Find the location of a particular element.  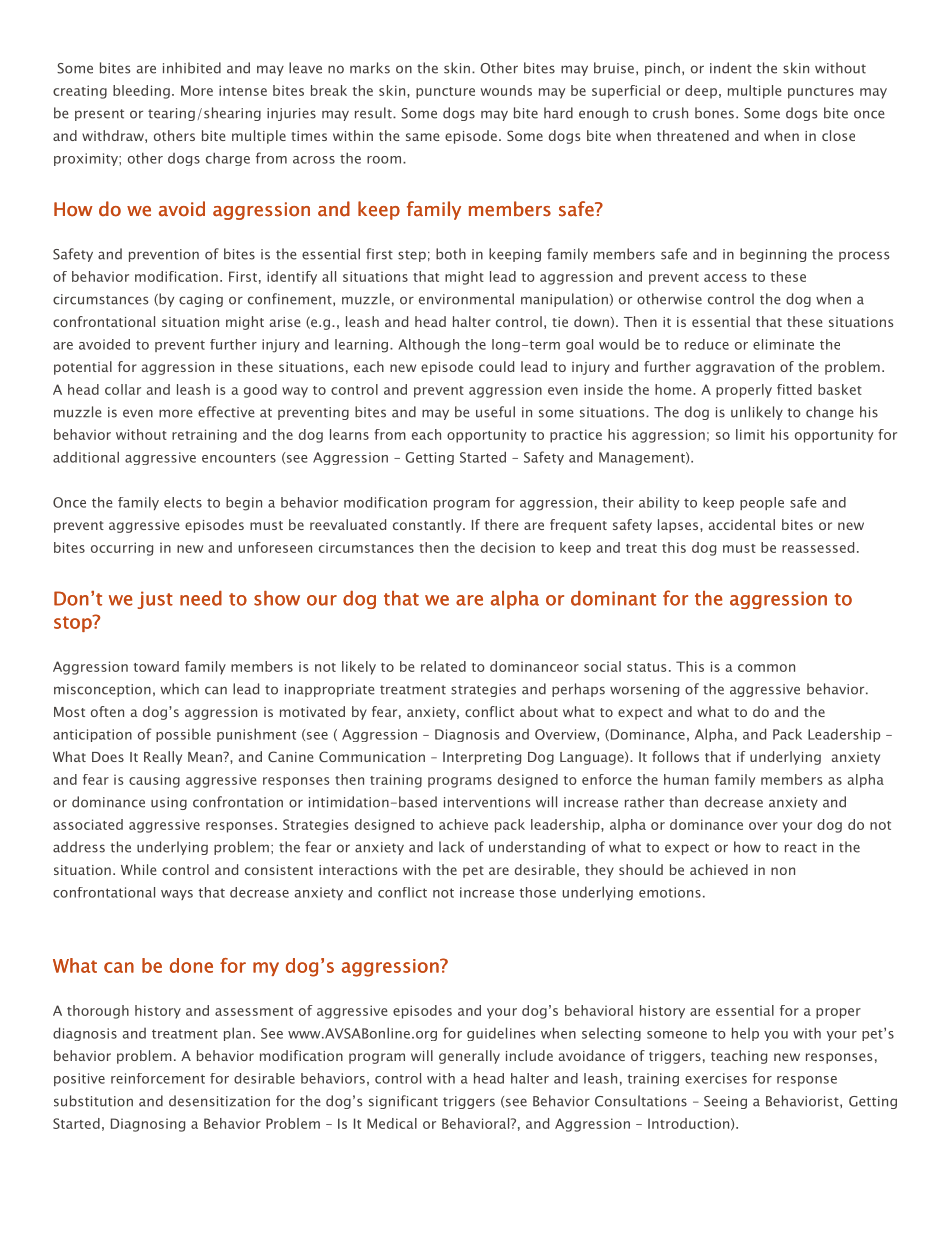

bleeding is located at coordinates (141, 92).
